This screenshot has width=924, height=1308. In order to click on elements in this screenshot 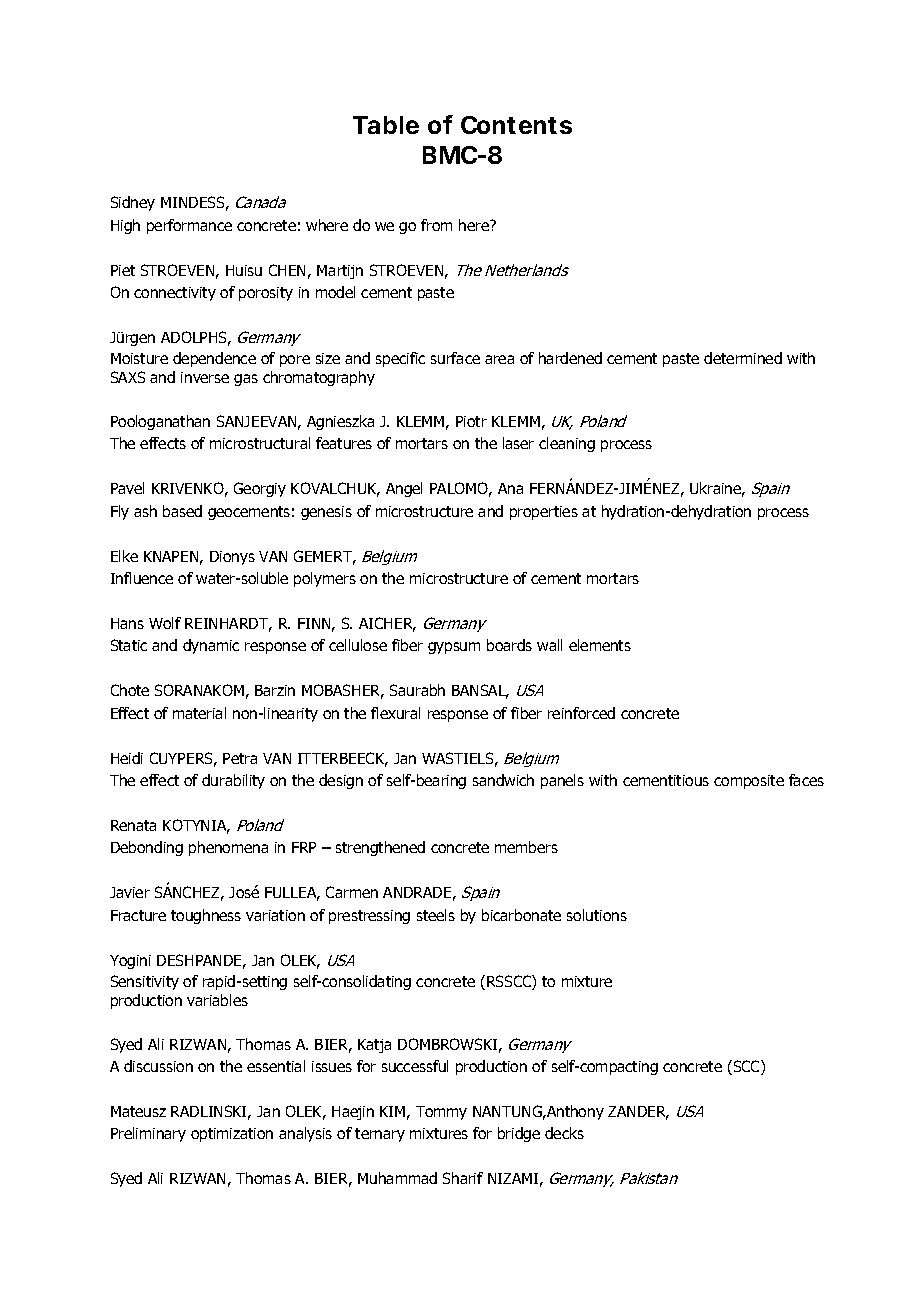, I will do `click(600, 645)`.
